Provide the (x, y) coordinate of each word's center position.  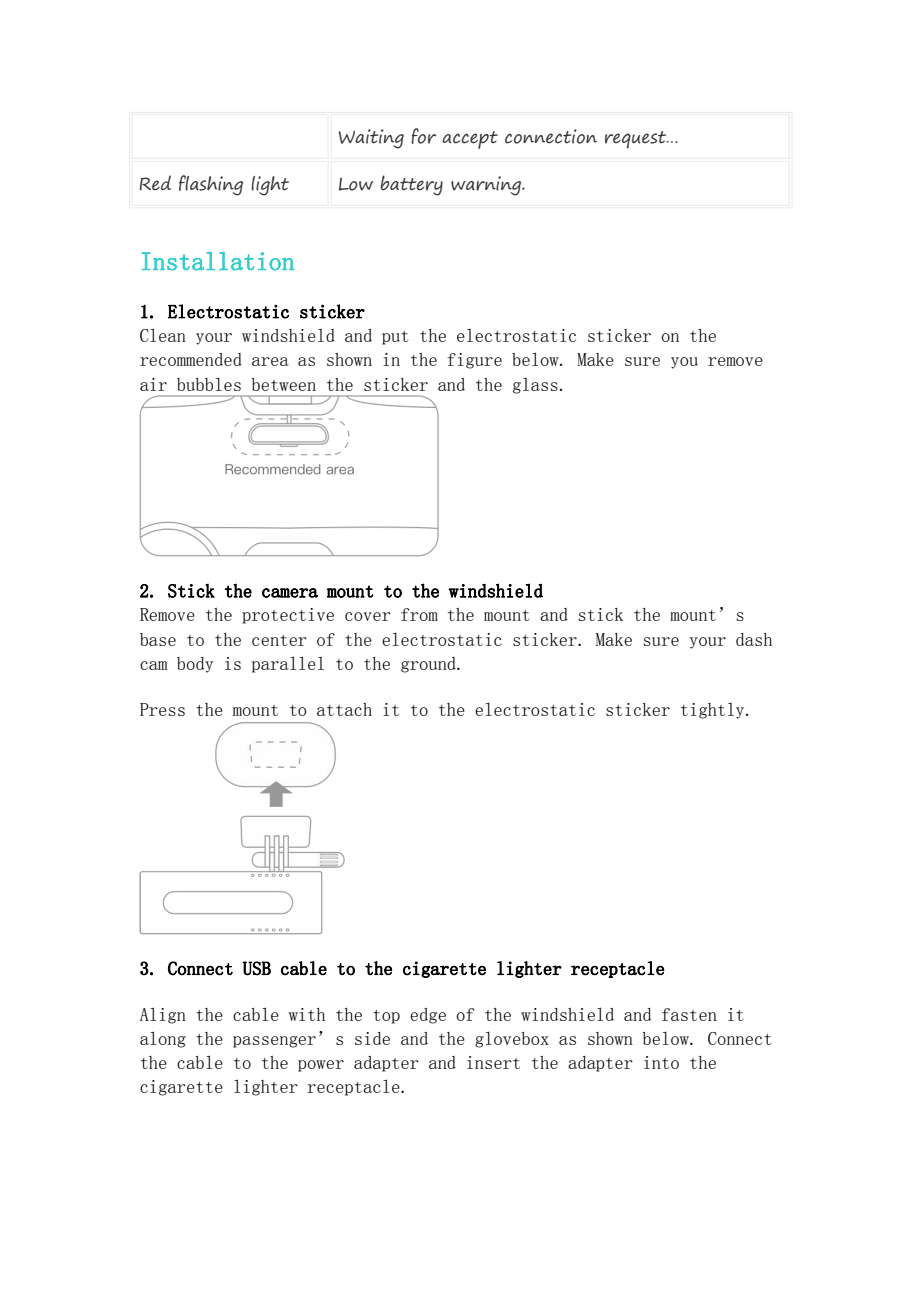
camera (290, 593)
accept (470, 140)
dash (754, 639)
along (163, 1039)
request (637, 140)
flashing (211, 185)
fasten (689, 1014)
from (419, 614)
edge (428, 1016)
